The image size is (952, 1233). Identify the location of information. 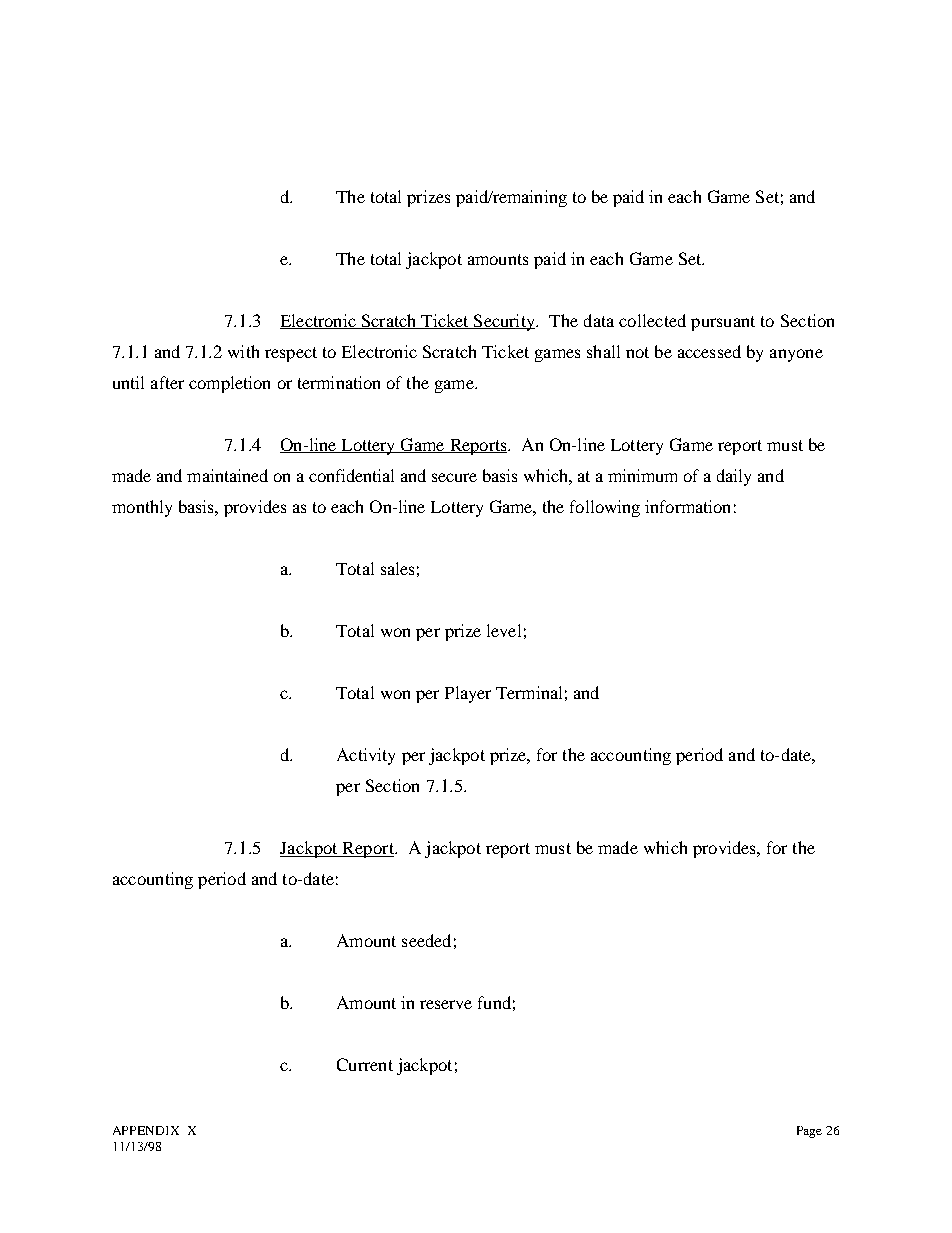
(687, 506).
